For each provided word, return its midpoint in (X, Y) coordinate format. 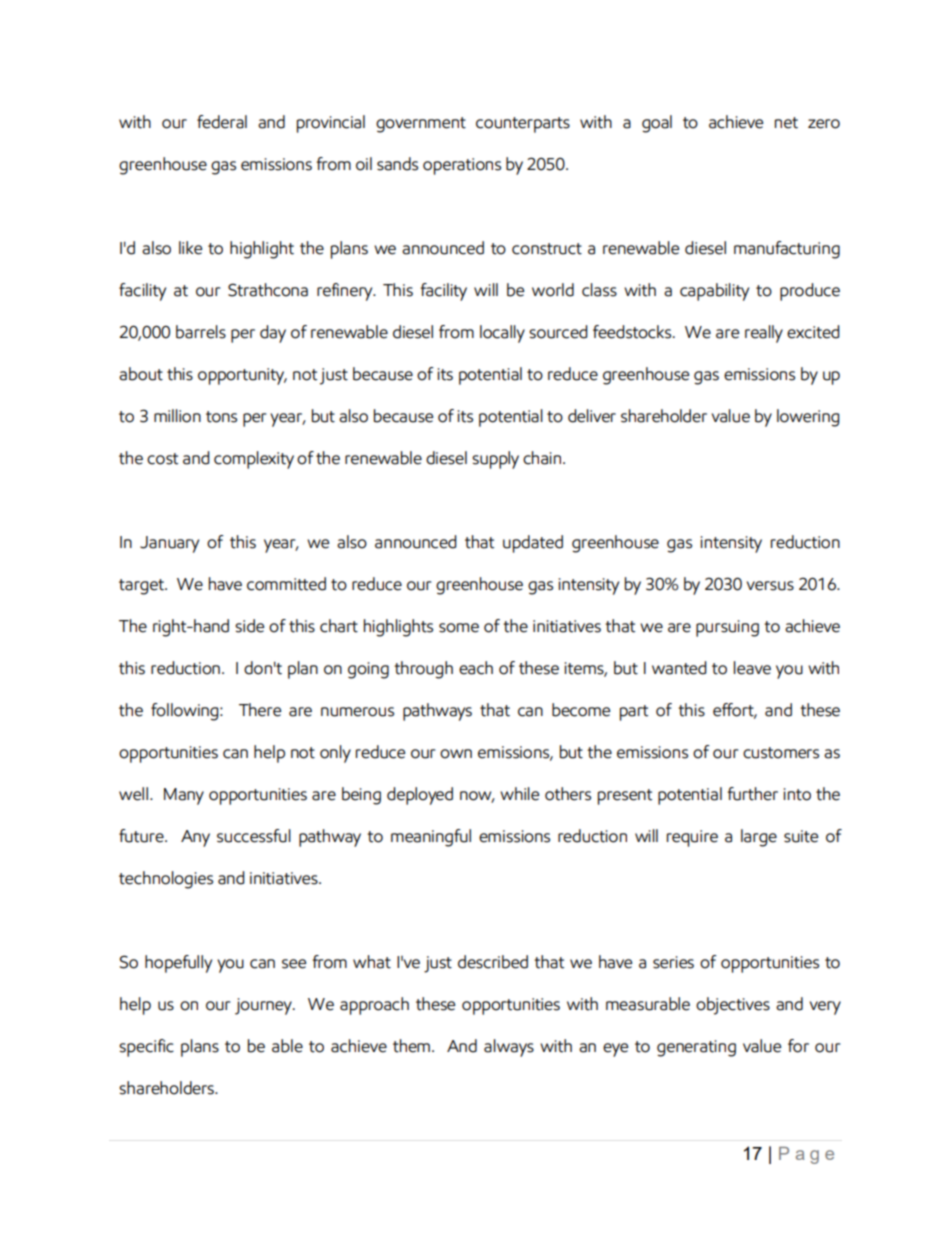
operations (462, 166)
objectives (733, 1006)
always (509, 1048)
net (786, 123)
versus (770, 586)
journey (264, 1006)
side (249, 626)
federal (222, 122)
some (459, 628)
